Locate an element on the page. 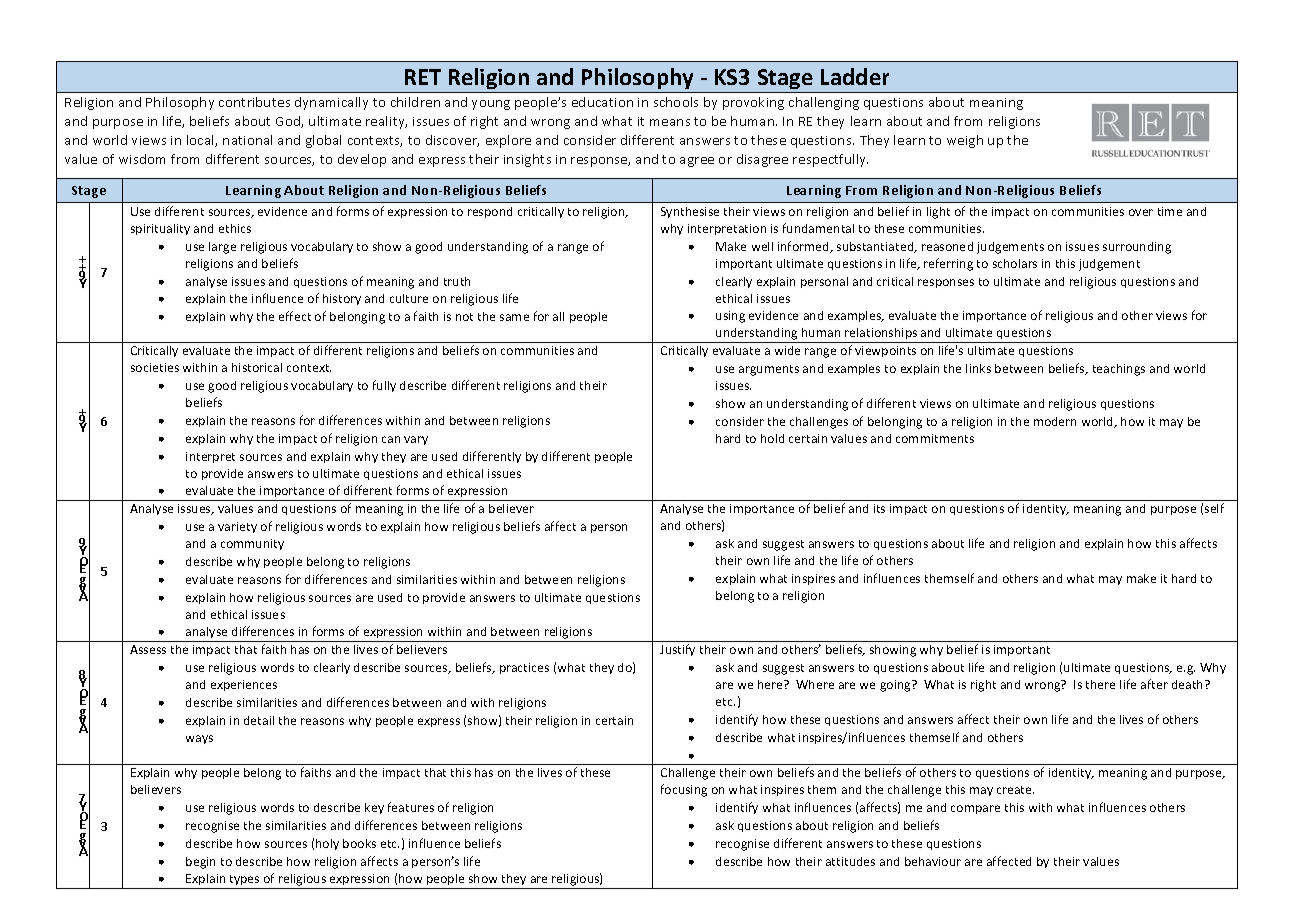  types is located at coordinates (244, 882).
